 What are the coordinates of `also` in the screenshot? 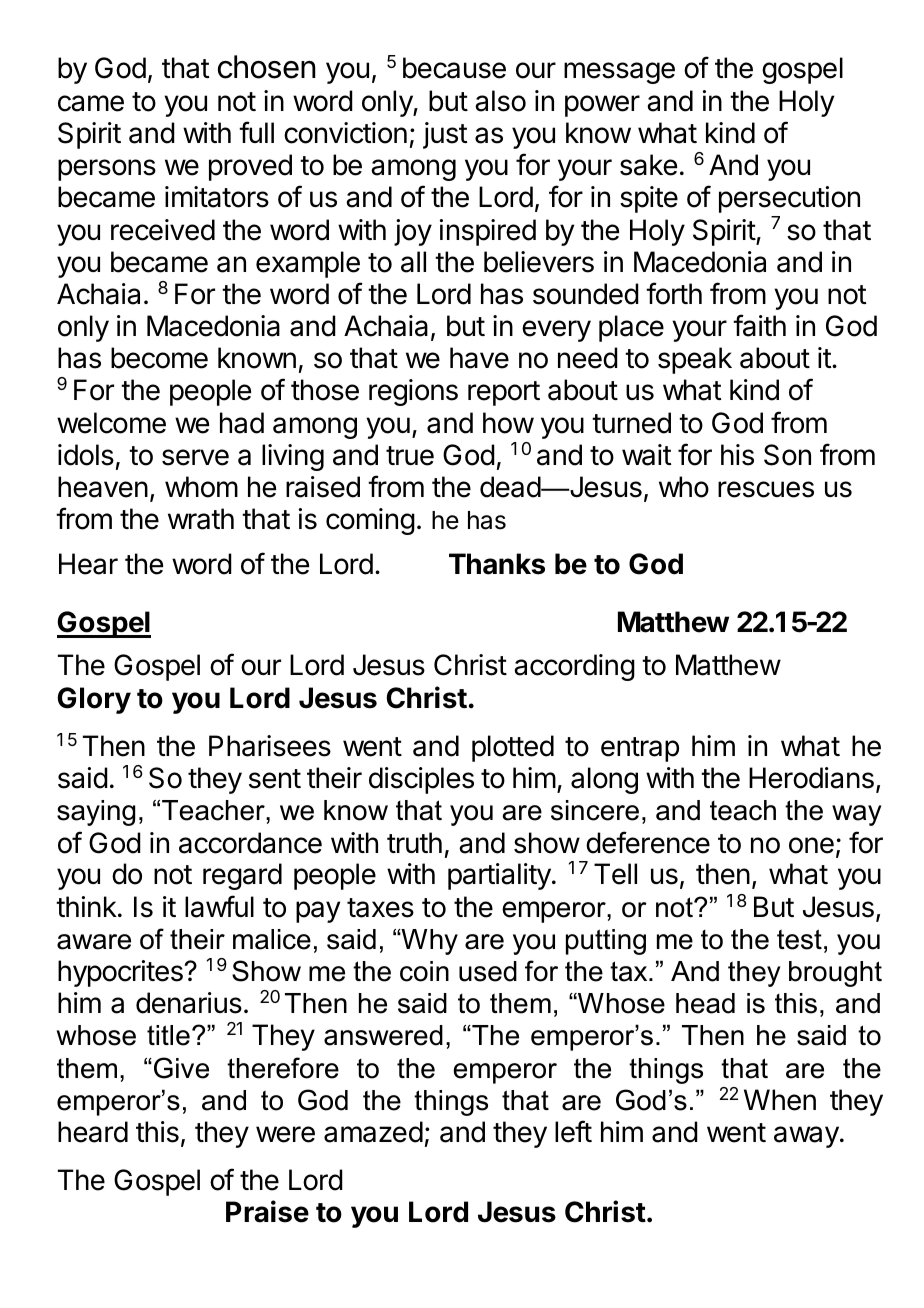 It's located at (500, 101).
